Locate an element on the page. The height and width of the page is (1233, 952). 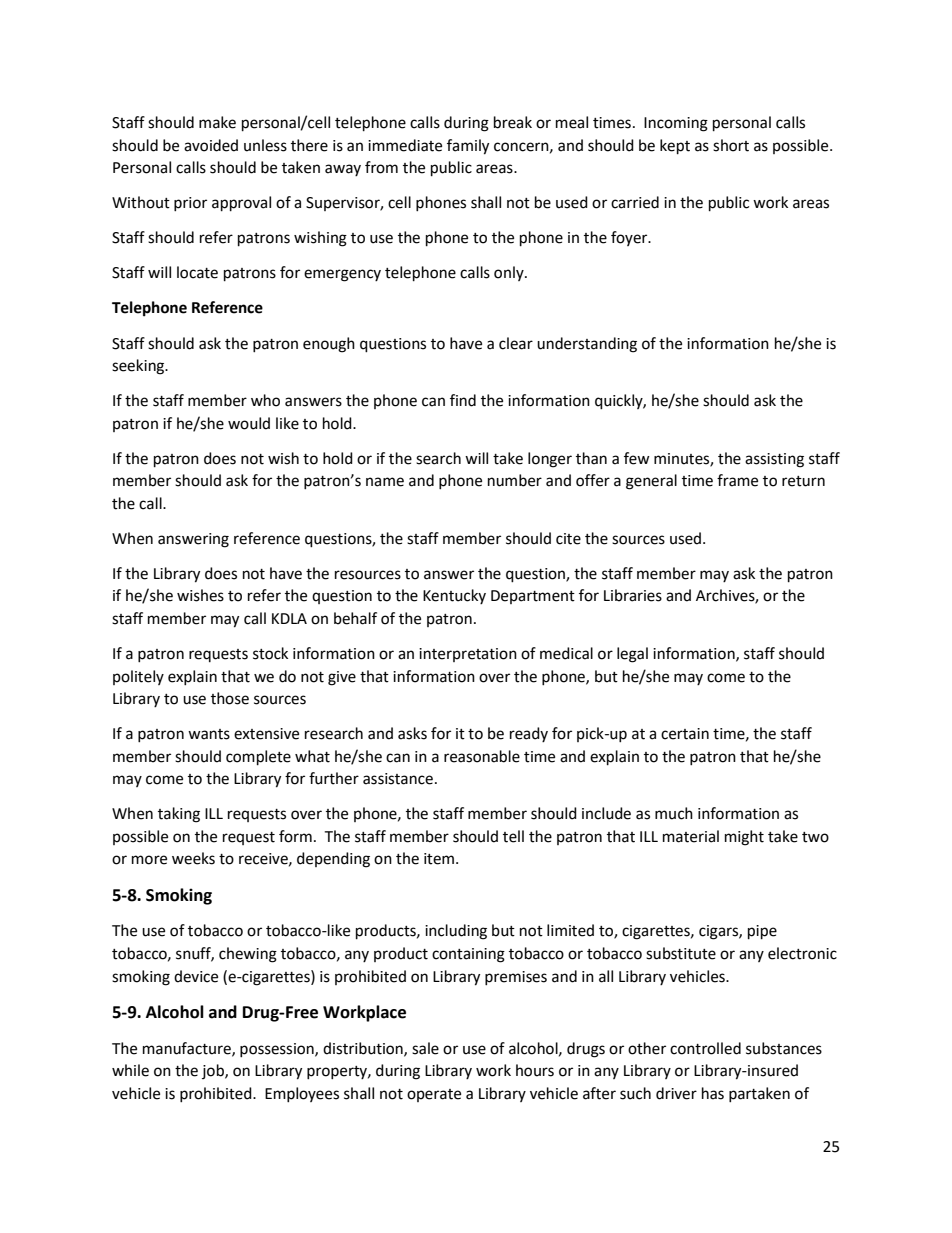
short is located at coordinates (731, 145).
